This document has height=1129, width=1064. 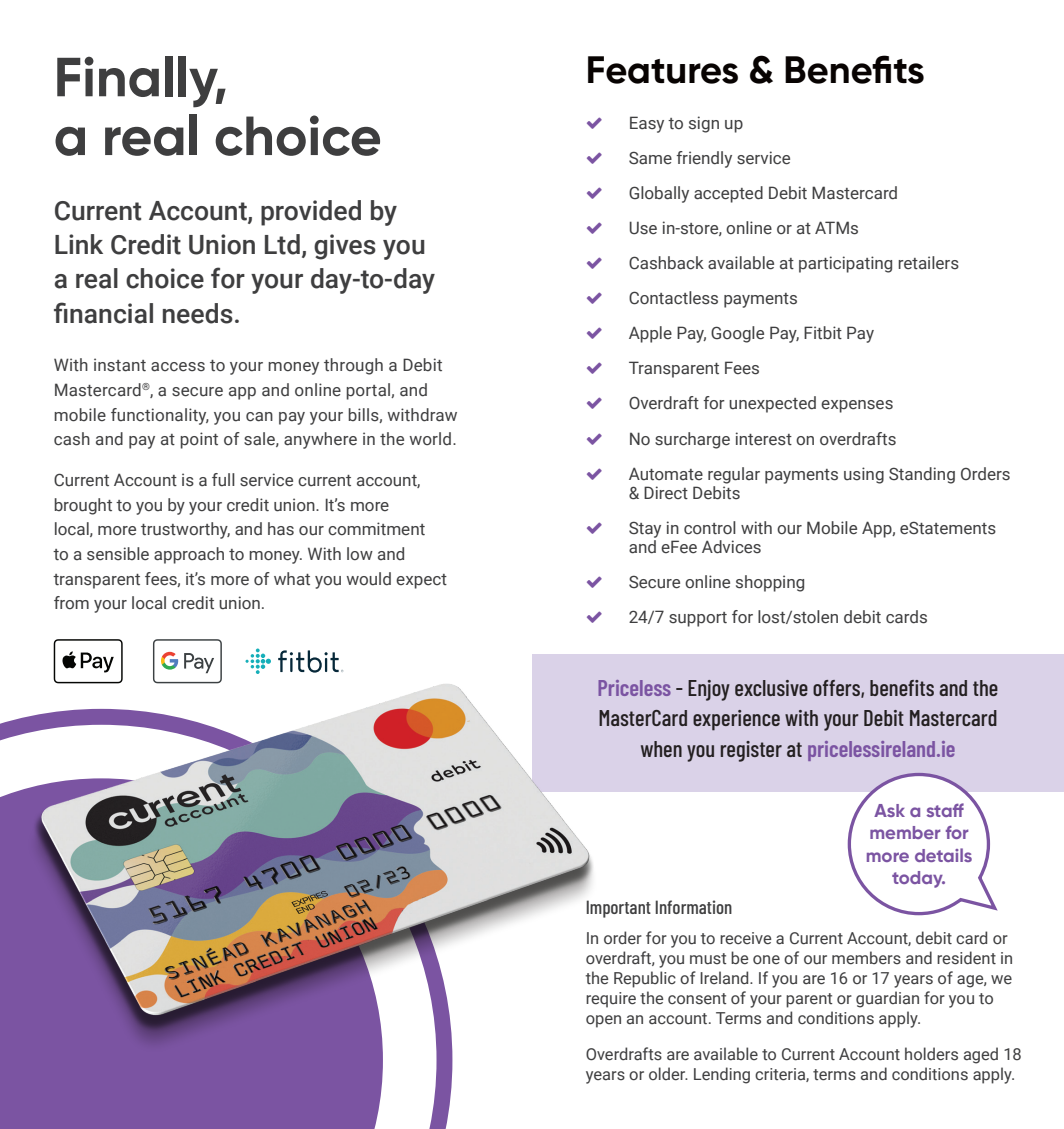 I want to click on Easy, so click(x=647, y=124).
